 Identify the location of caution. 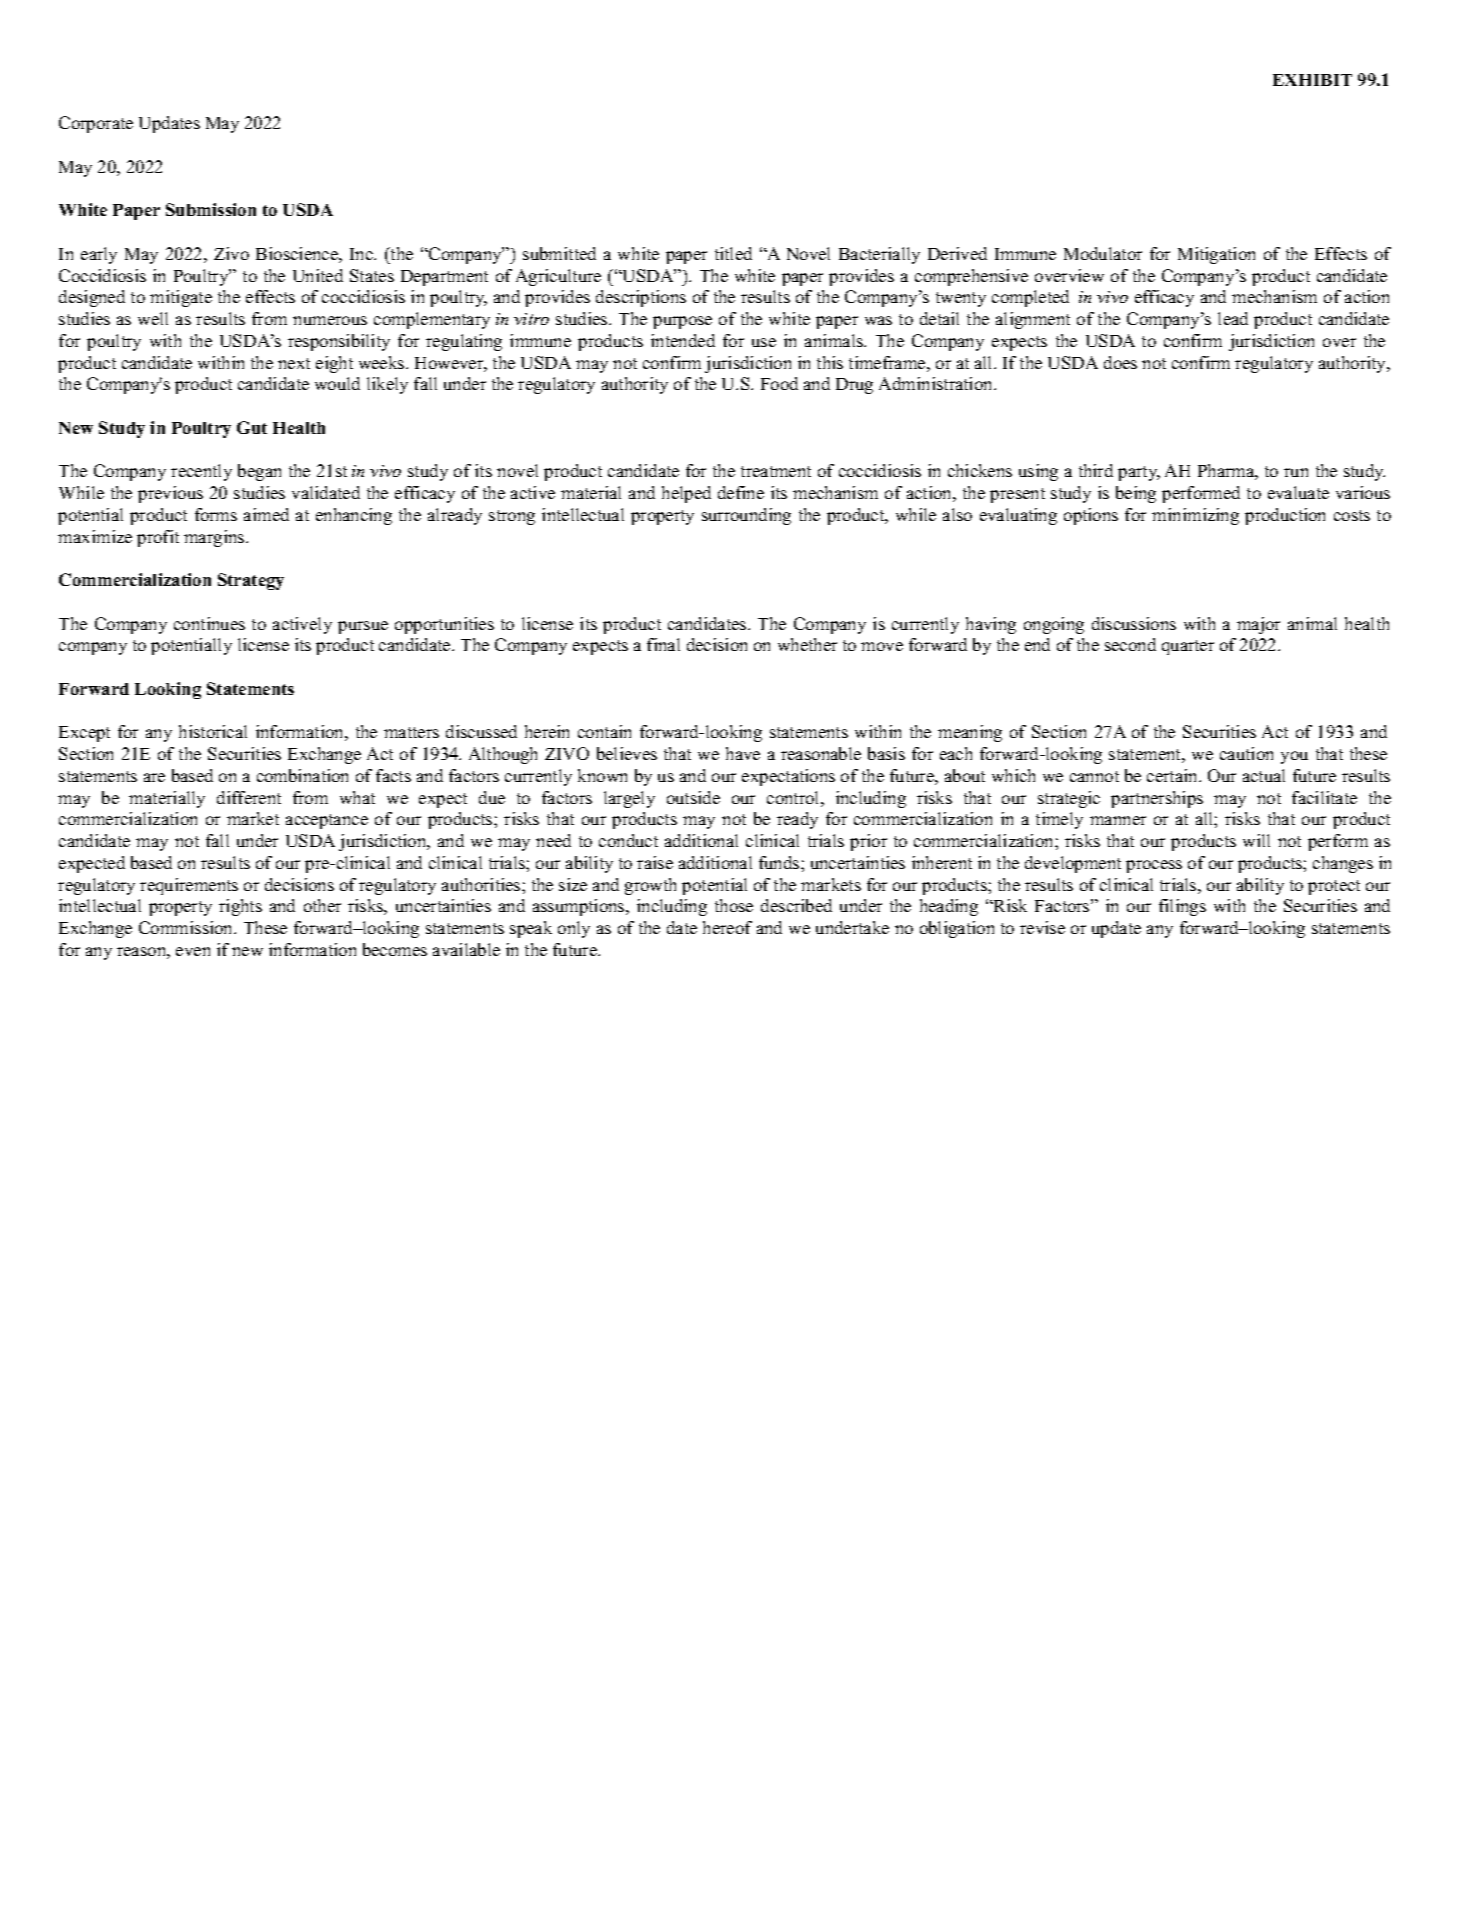
(1246, 753).
